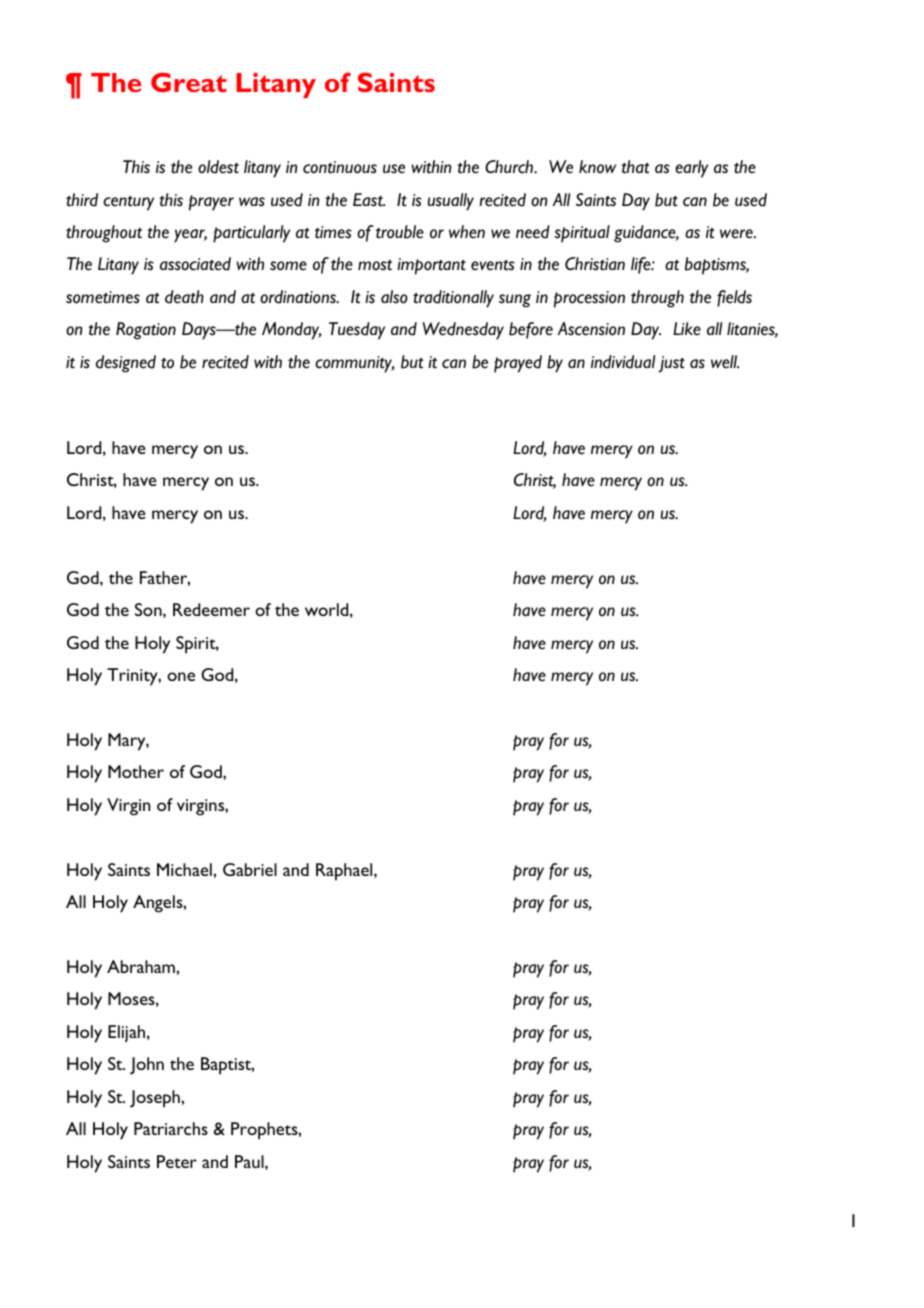  I want to click on continuous, so click(340, 167).
